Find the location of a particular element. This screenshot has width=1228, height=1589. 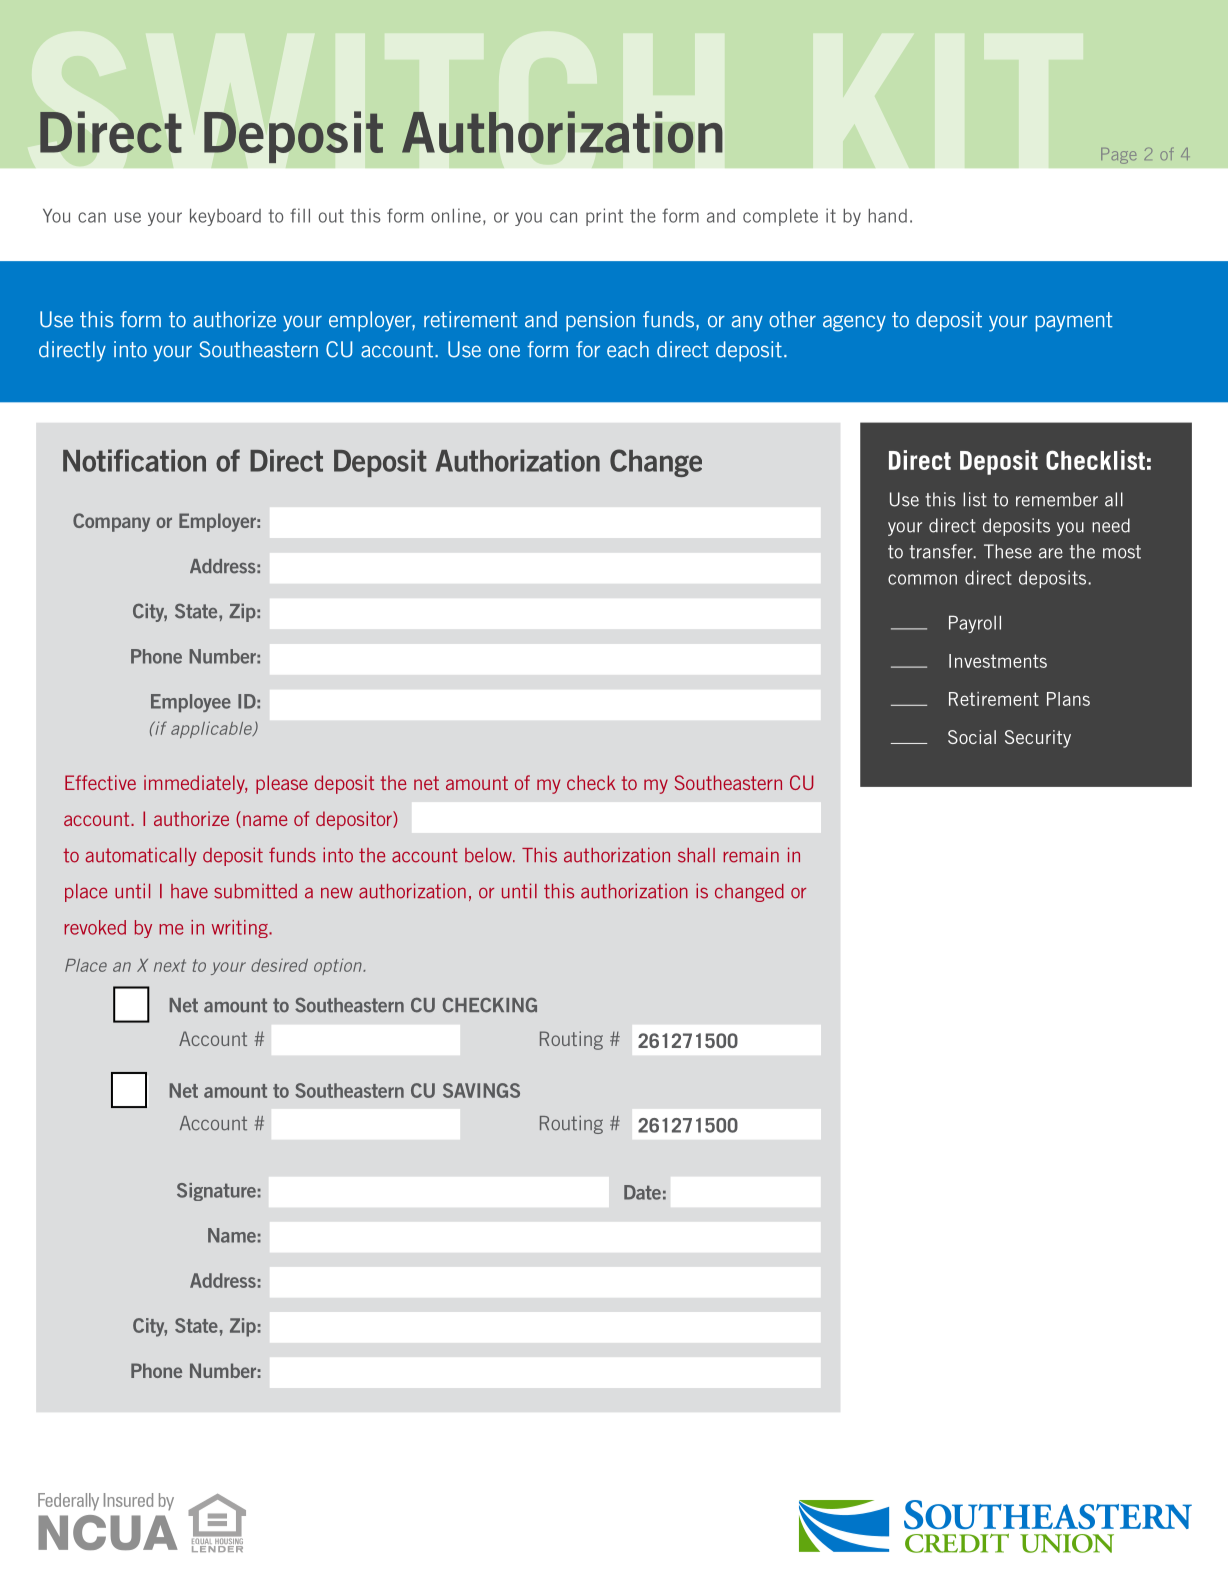

Page is located at coordinates (1118, 156).
